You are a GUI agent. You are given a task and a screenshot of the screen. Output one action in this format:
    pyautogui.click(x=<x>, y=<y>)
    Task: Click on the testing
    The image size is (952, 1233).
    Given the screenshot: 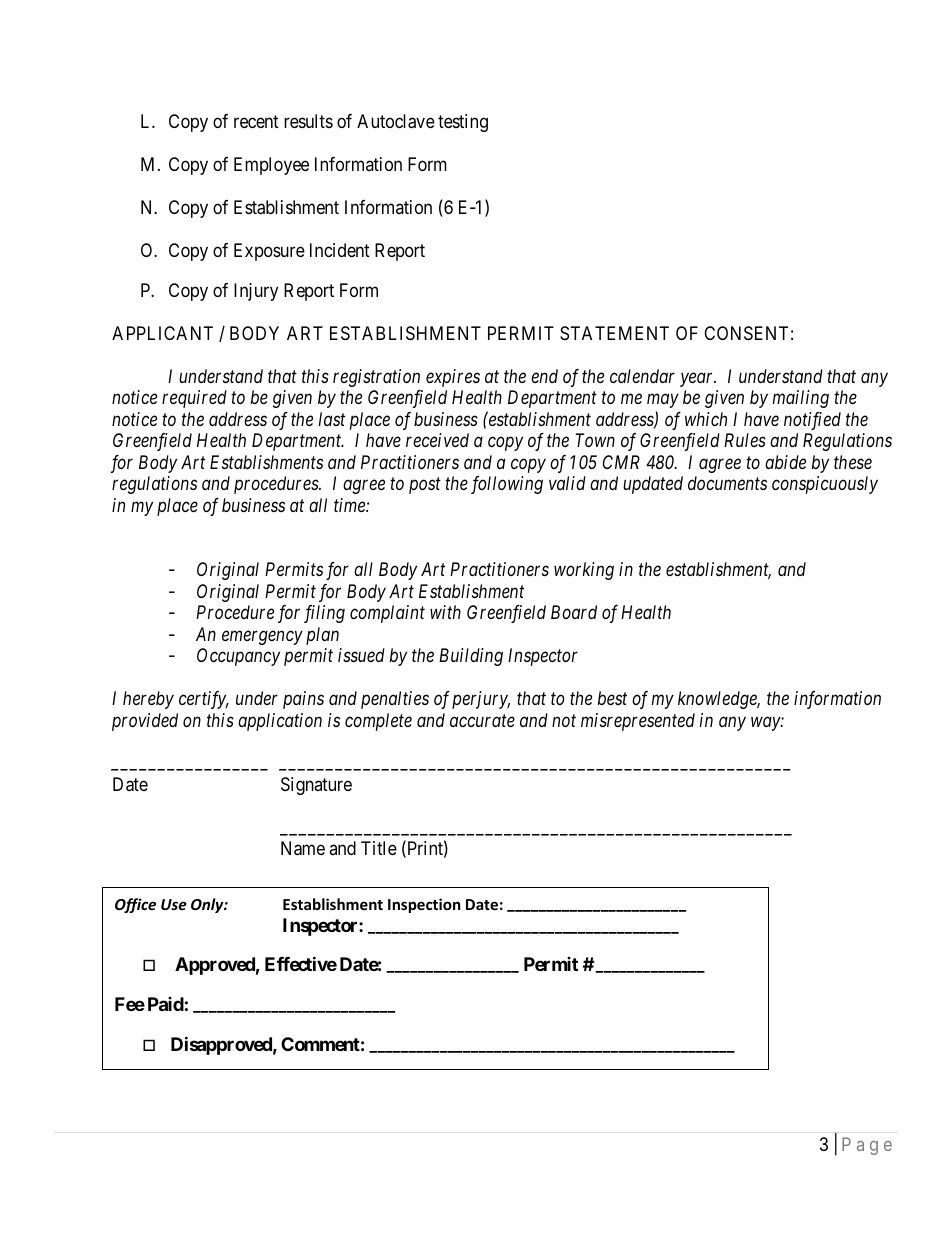 What is the action you would take?
    pyautogui.click(x=463, y=123)
